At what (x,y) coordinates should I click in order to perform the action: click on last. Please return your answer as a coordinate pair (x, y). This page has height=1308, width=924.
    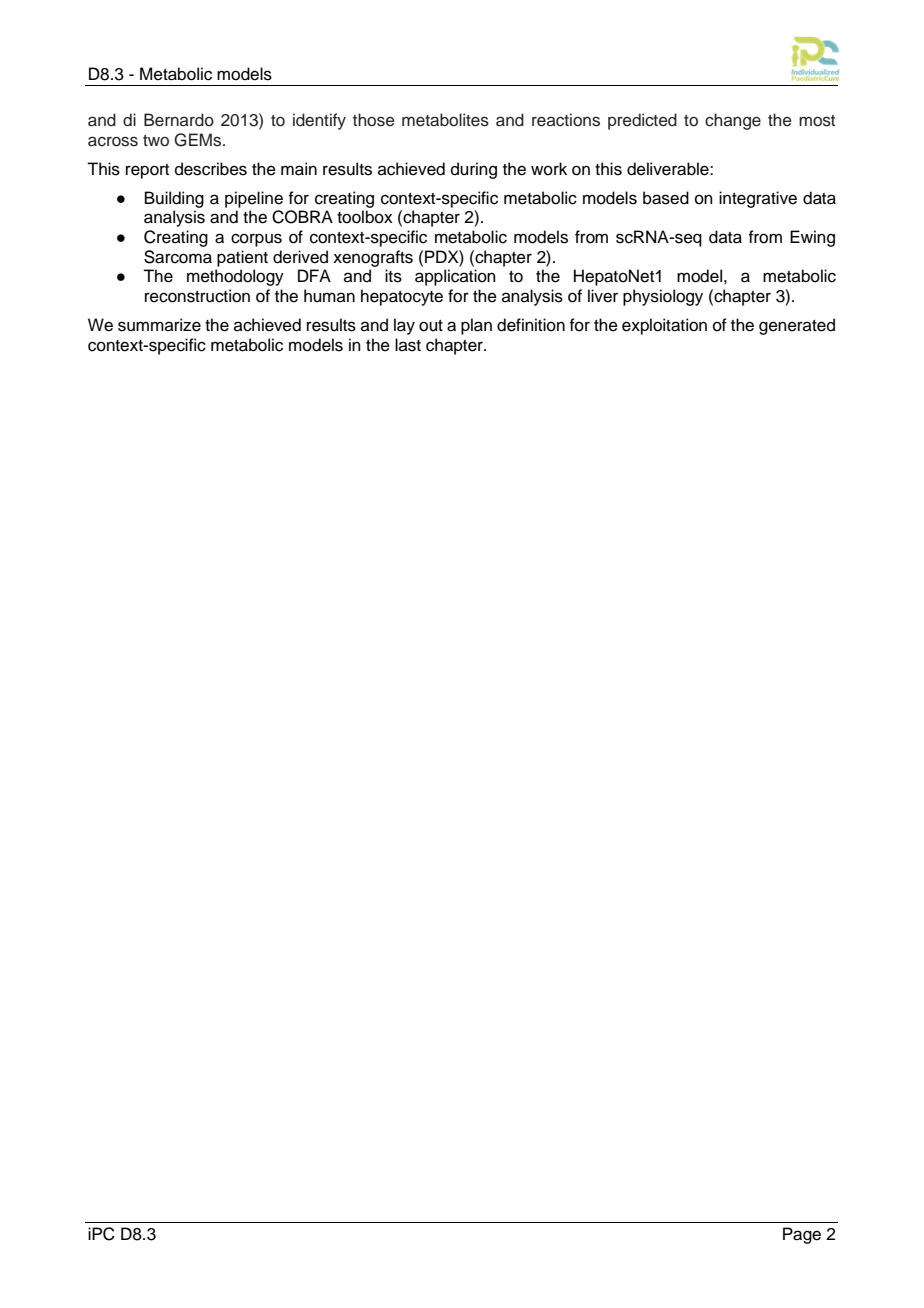
    Looking at the image, I should click on (408, 345).
